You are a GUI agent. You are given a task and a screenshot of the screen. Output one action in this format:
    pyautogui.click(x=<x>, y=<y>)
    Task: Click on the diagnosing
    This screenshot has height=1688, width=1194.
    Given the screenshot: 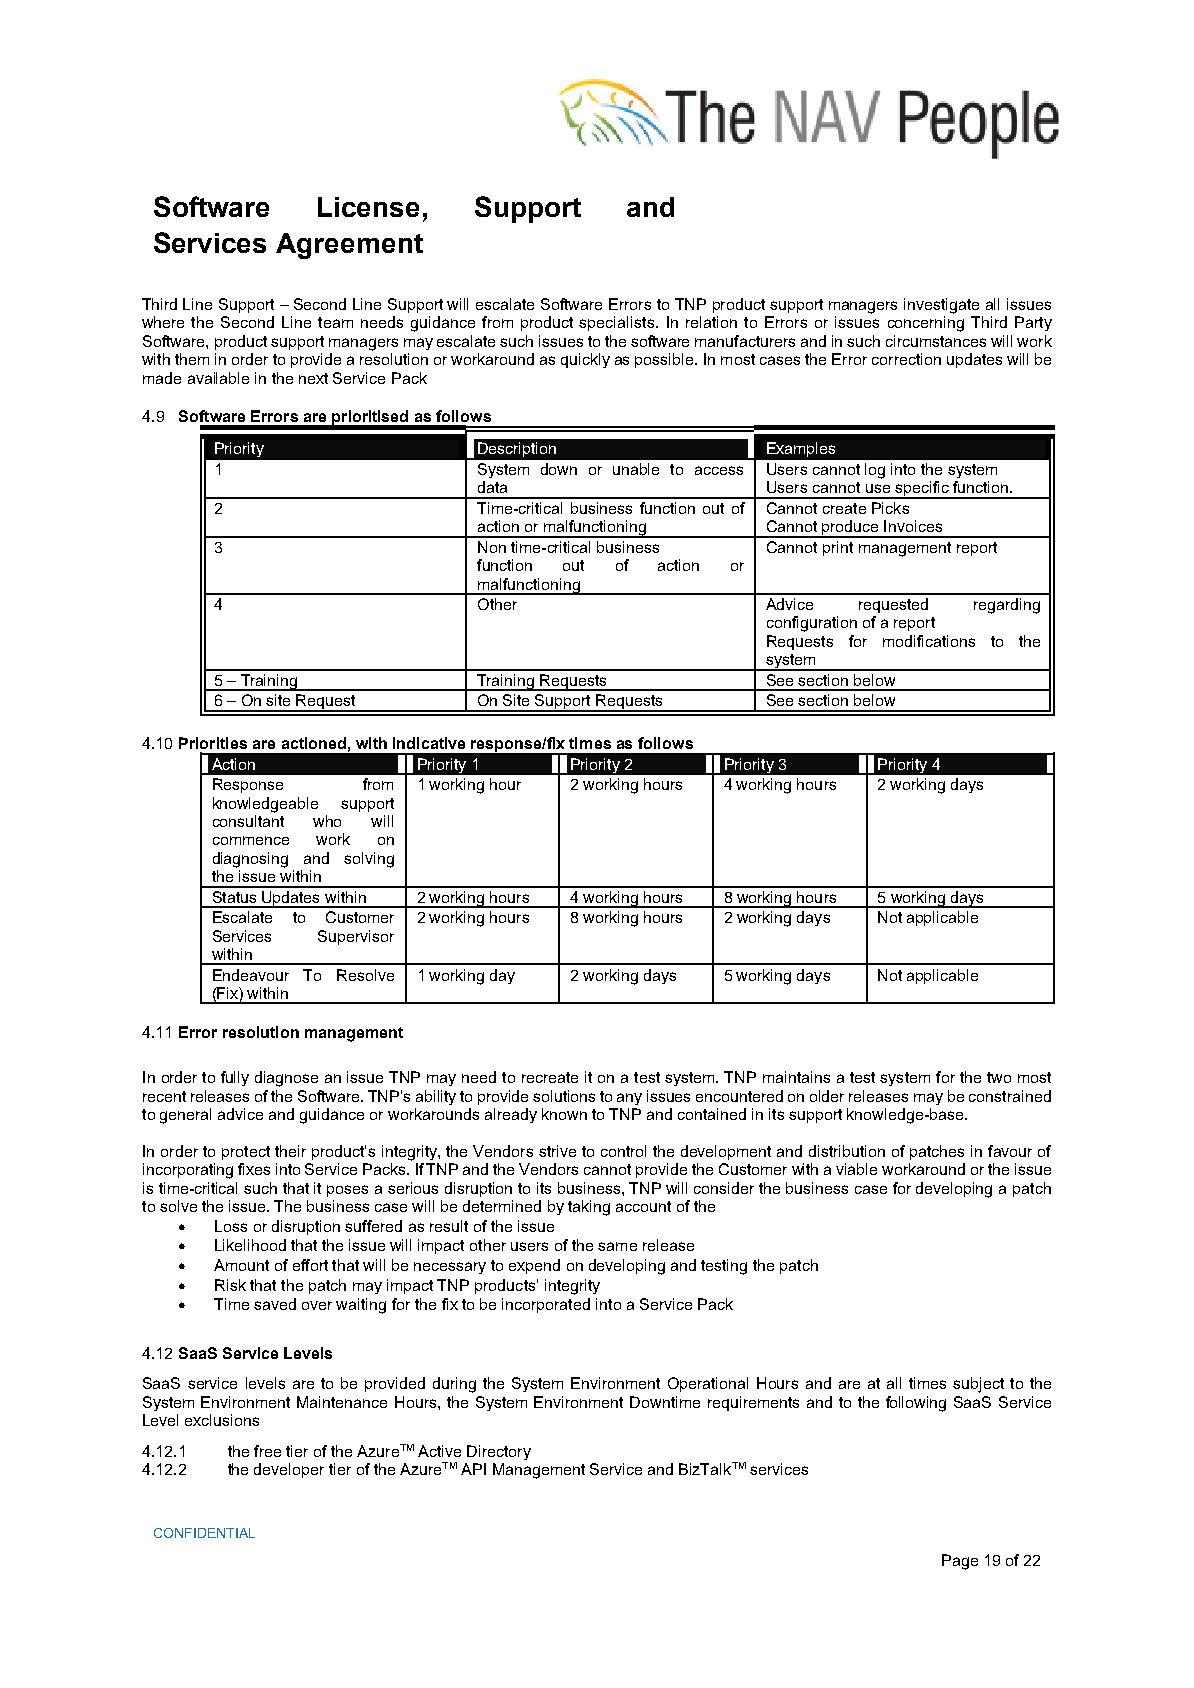 What is the action you would take?
    pyautogui.click(x=250, y=860)
